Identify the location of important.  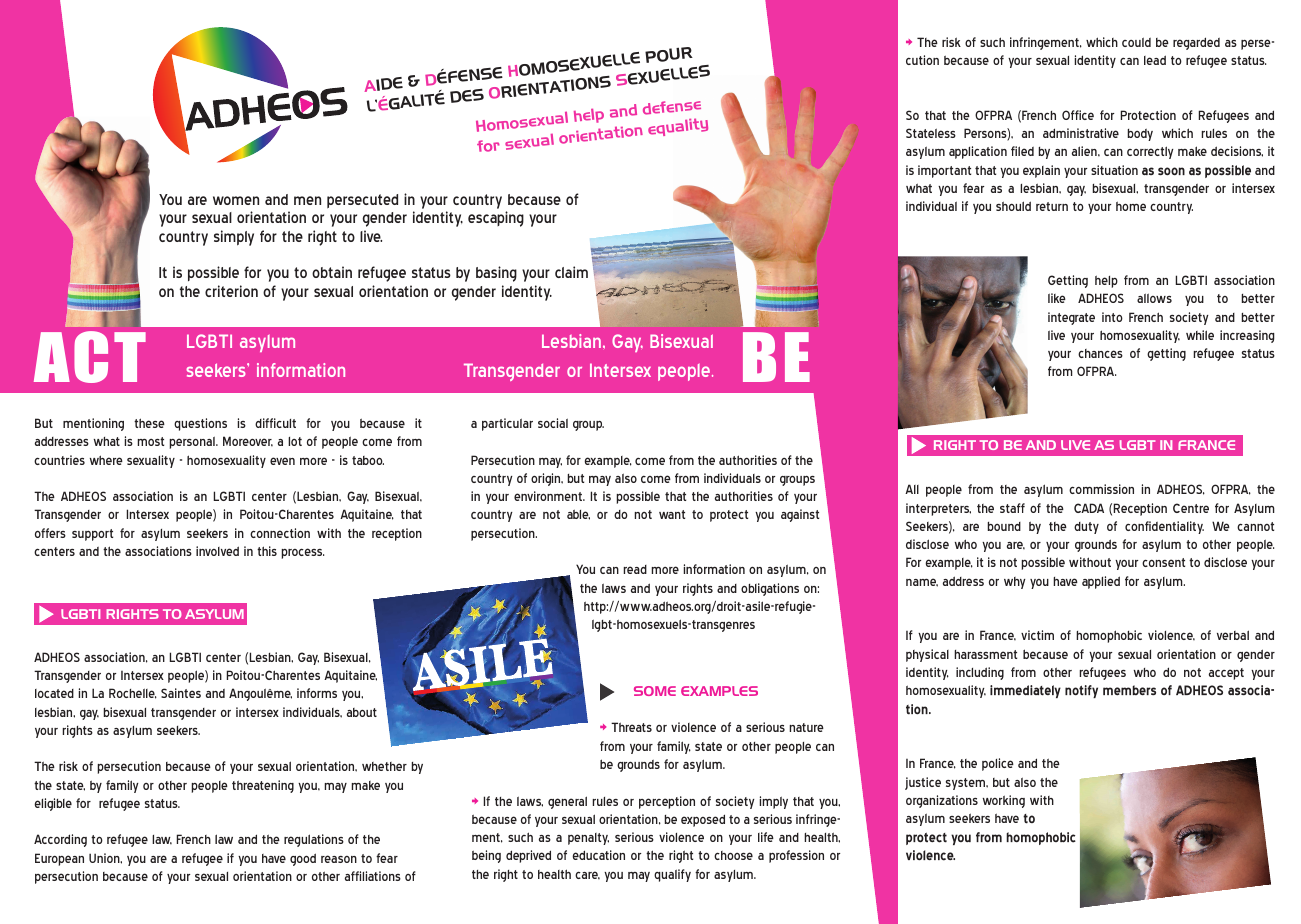
(944, 171).
